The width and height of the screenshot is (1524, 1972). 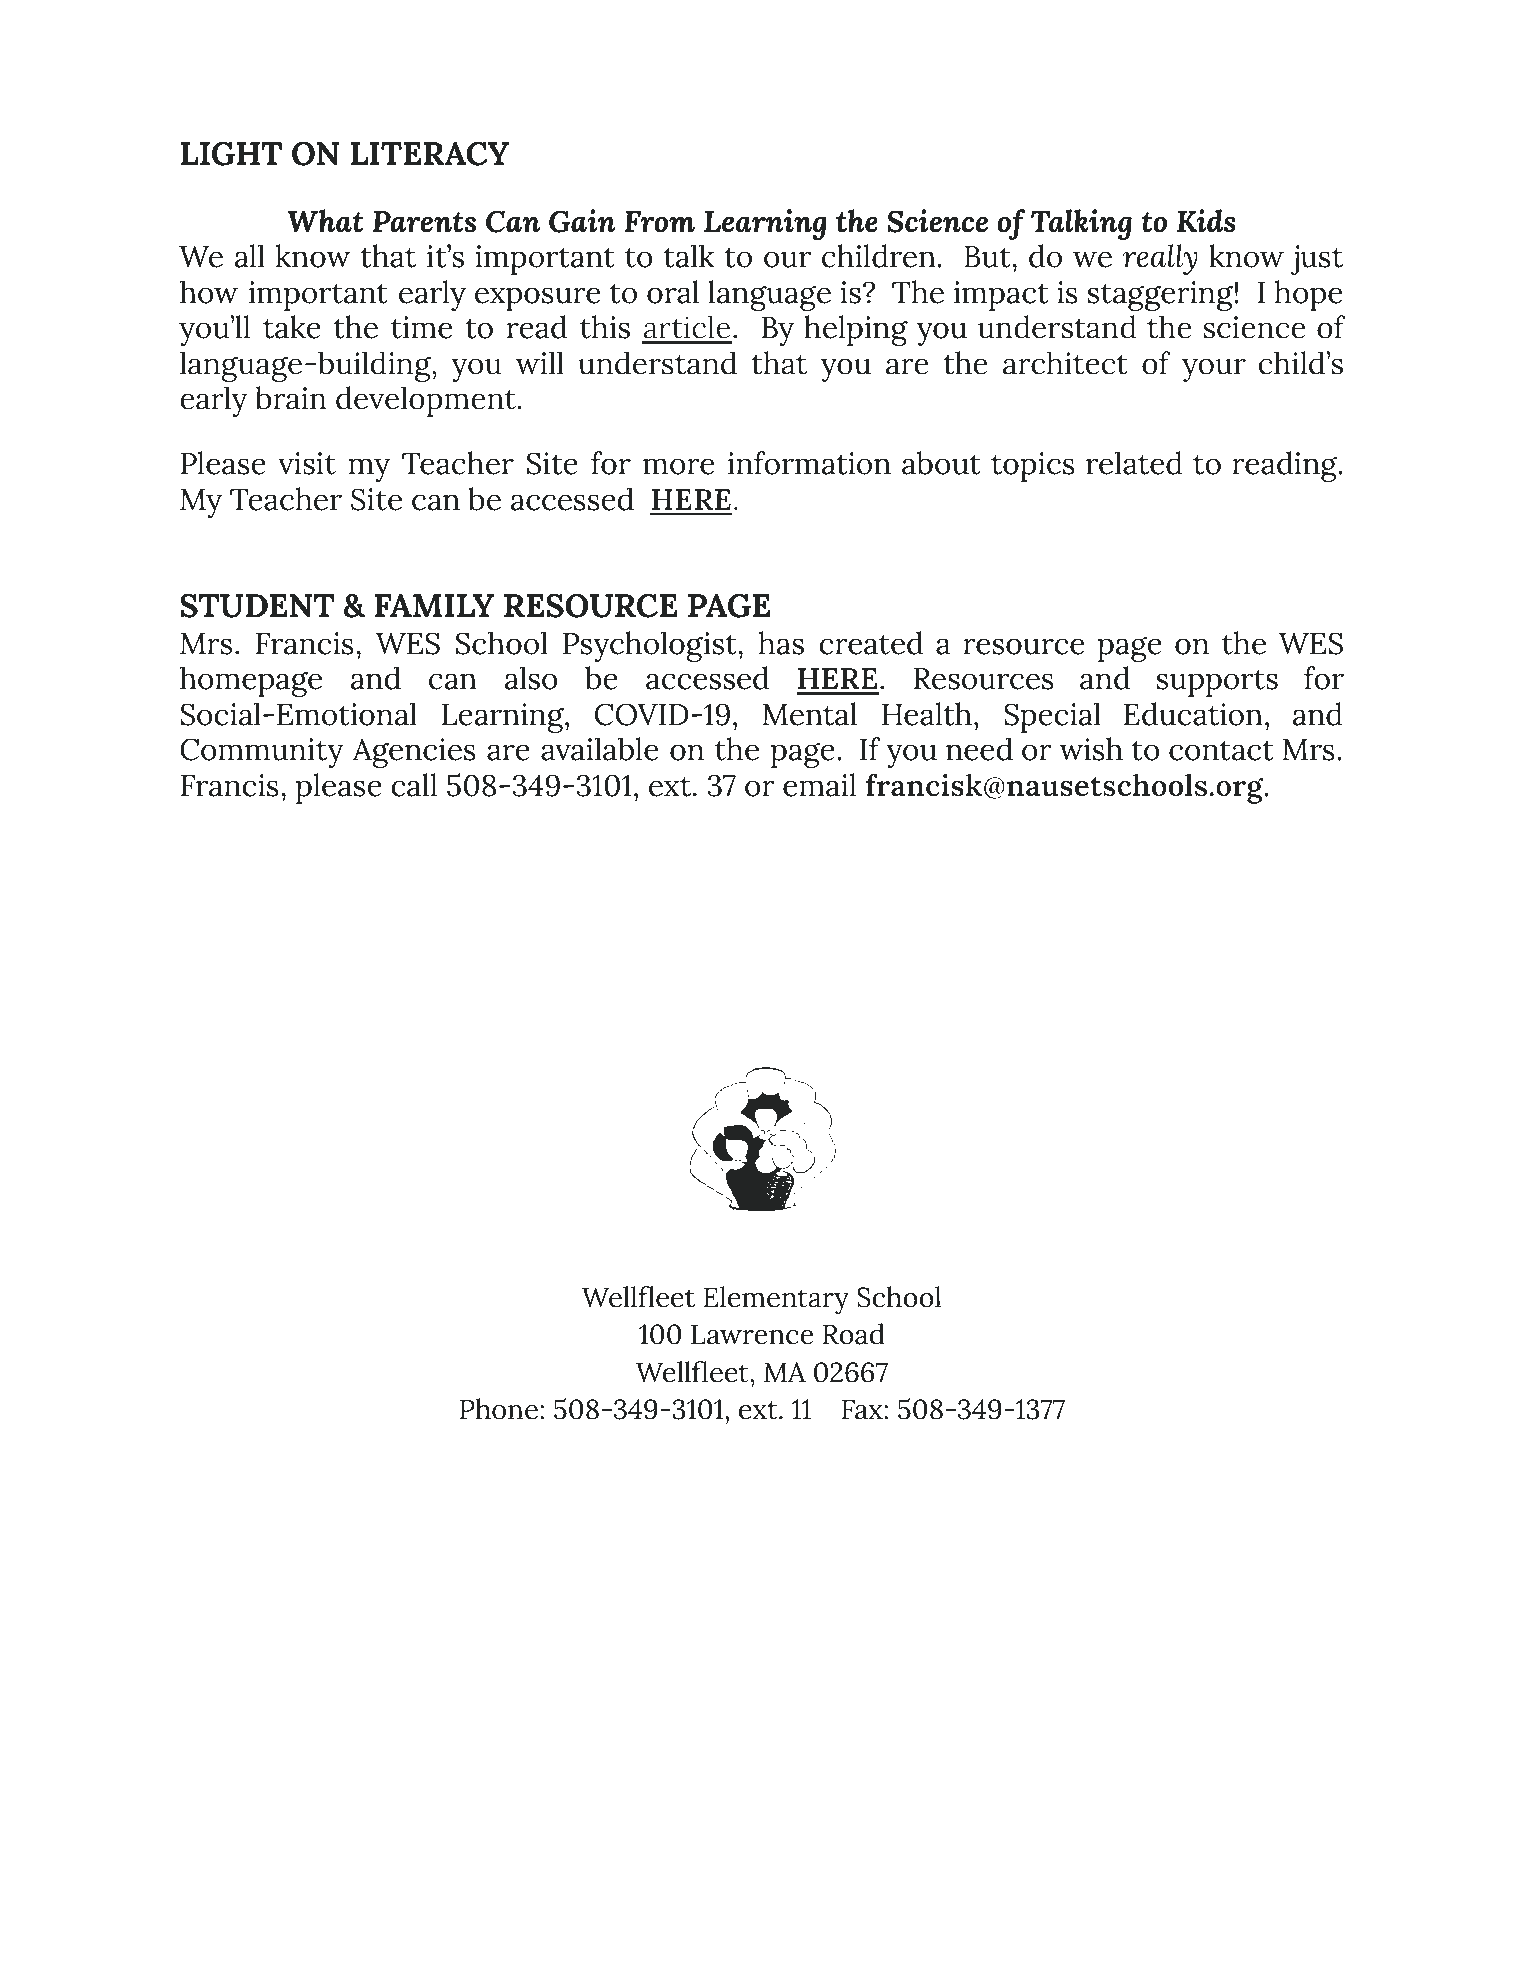 I want to click on Elementary, so click(x=776, y=1300).
